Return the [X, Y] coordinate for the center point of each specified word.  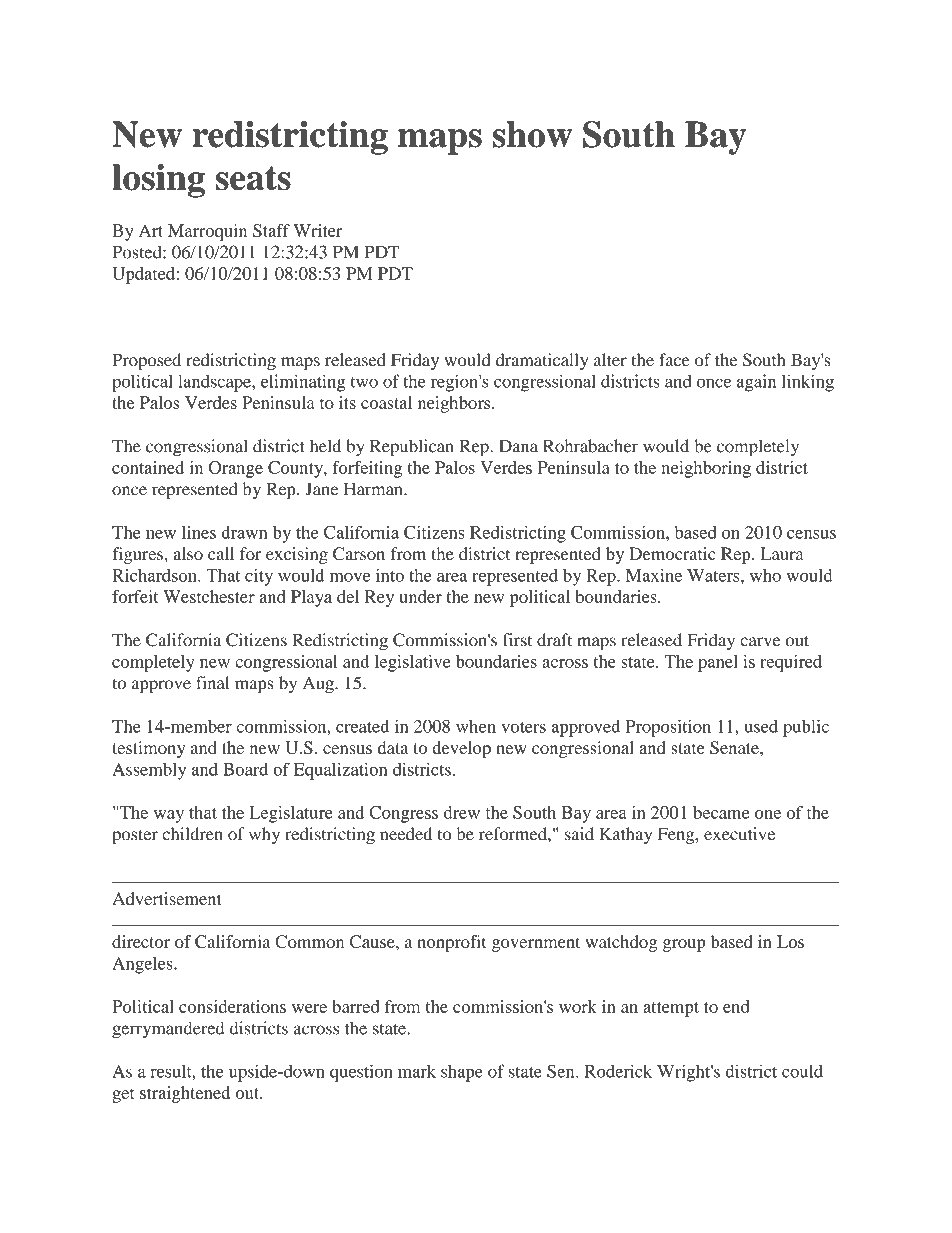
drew [462, 812]
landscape [215, 383]
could [802, 1071]
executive [739, 834]
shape [462, 1073]
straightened [185, 1094]
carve [760, 642]
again [756, 383]
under [420, 596]
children [192, 834]
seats [253, 178]
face [674, 360]
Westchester [209, 596]
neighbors [455, 404]
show [532, 134]
